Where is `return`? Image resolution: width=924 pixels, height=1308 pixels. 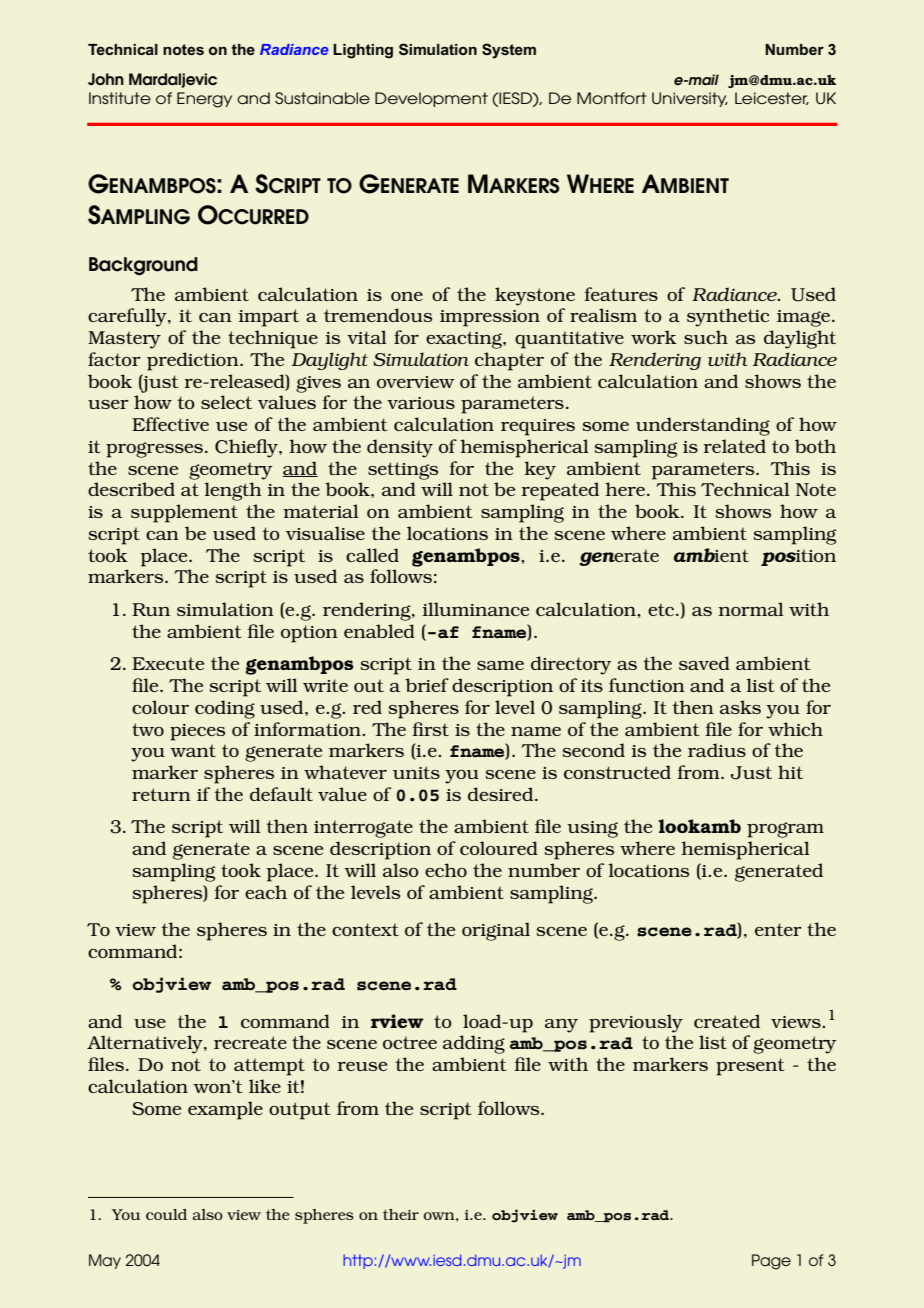 return is located at coordinates (161, 794).
